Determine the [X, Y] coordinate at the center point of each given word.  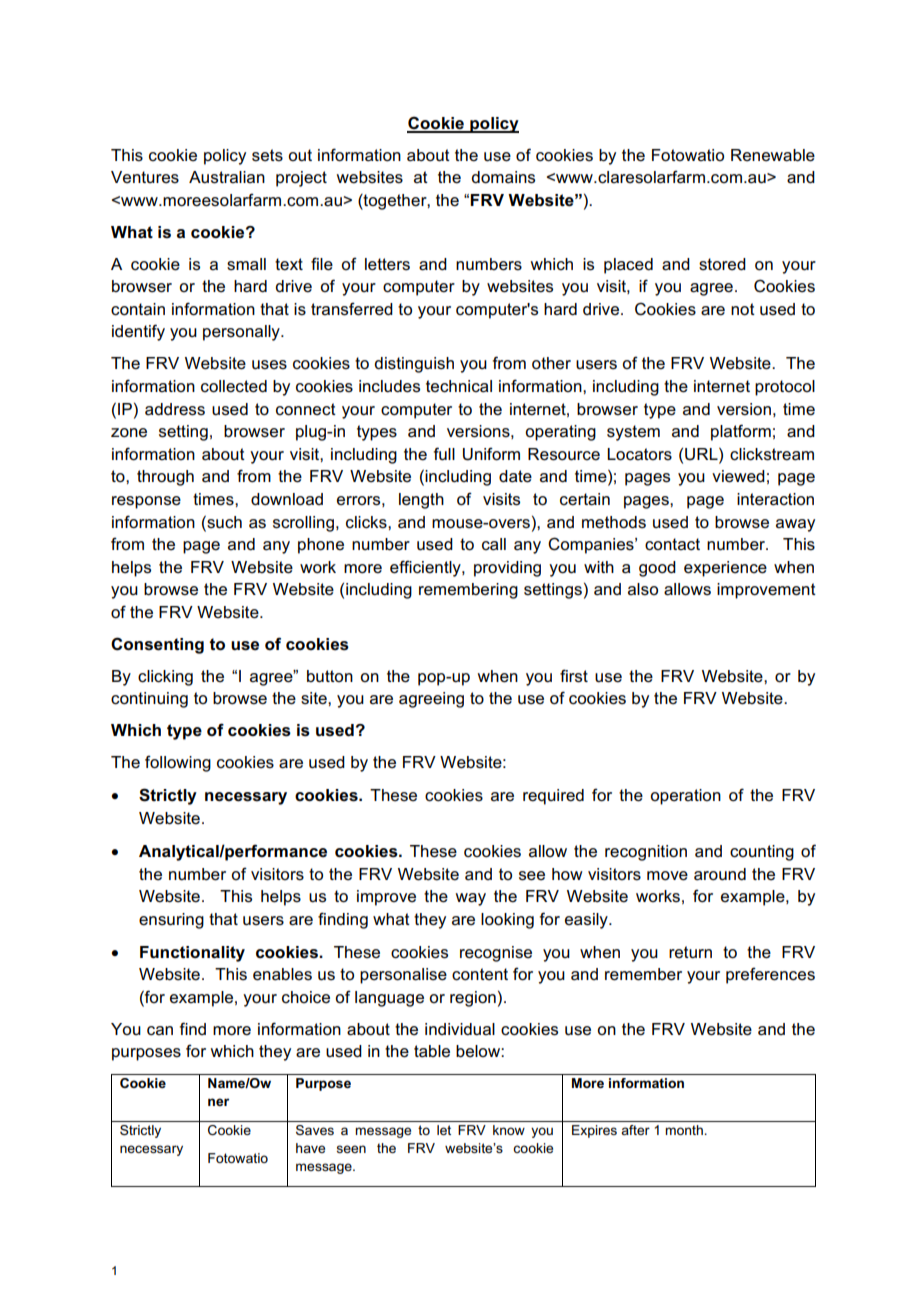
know [509, 1130]
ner [218, 1102]
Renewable [773, 155]
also [643, 589]
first [574, 676]
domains [503, 177]
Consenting [157, 645]
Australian [227, 177]
